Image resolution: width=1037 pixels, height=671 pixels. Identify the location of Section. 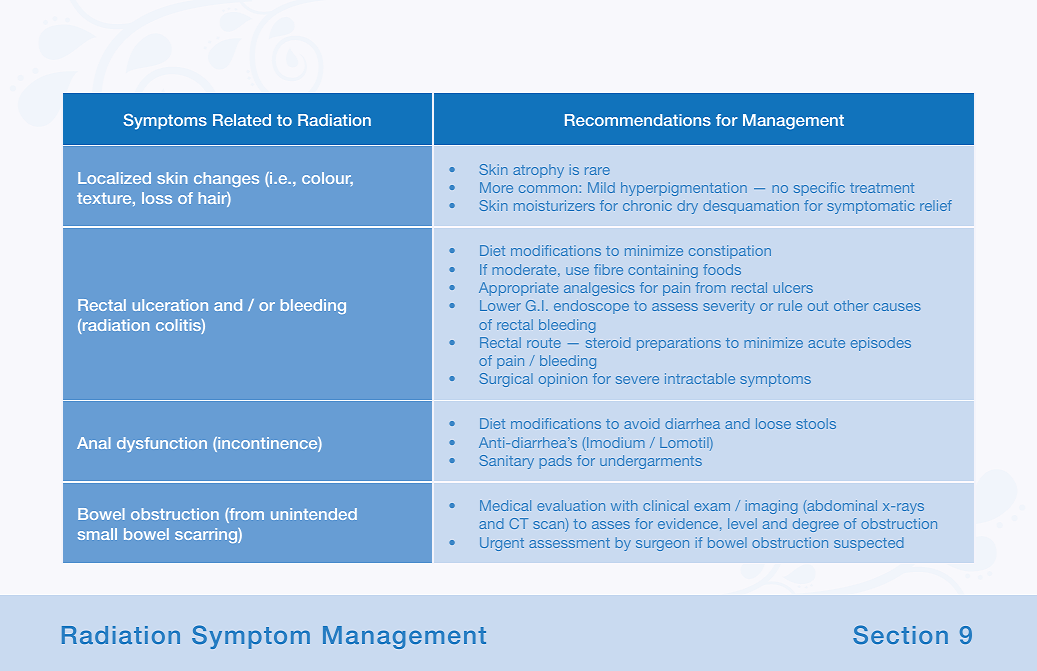
(900, 634).
